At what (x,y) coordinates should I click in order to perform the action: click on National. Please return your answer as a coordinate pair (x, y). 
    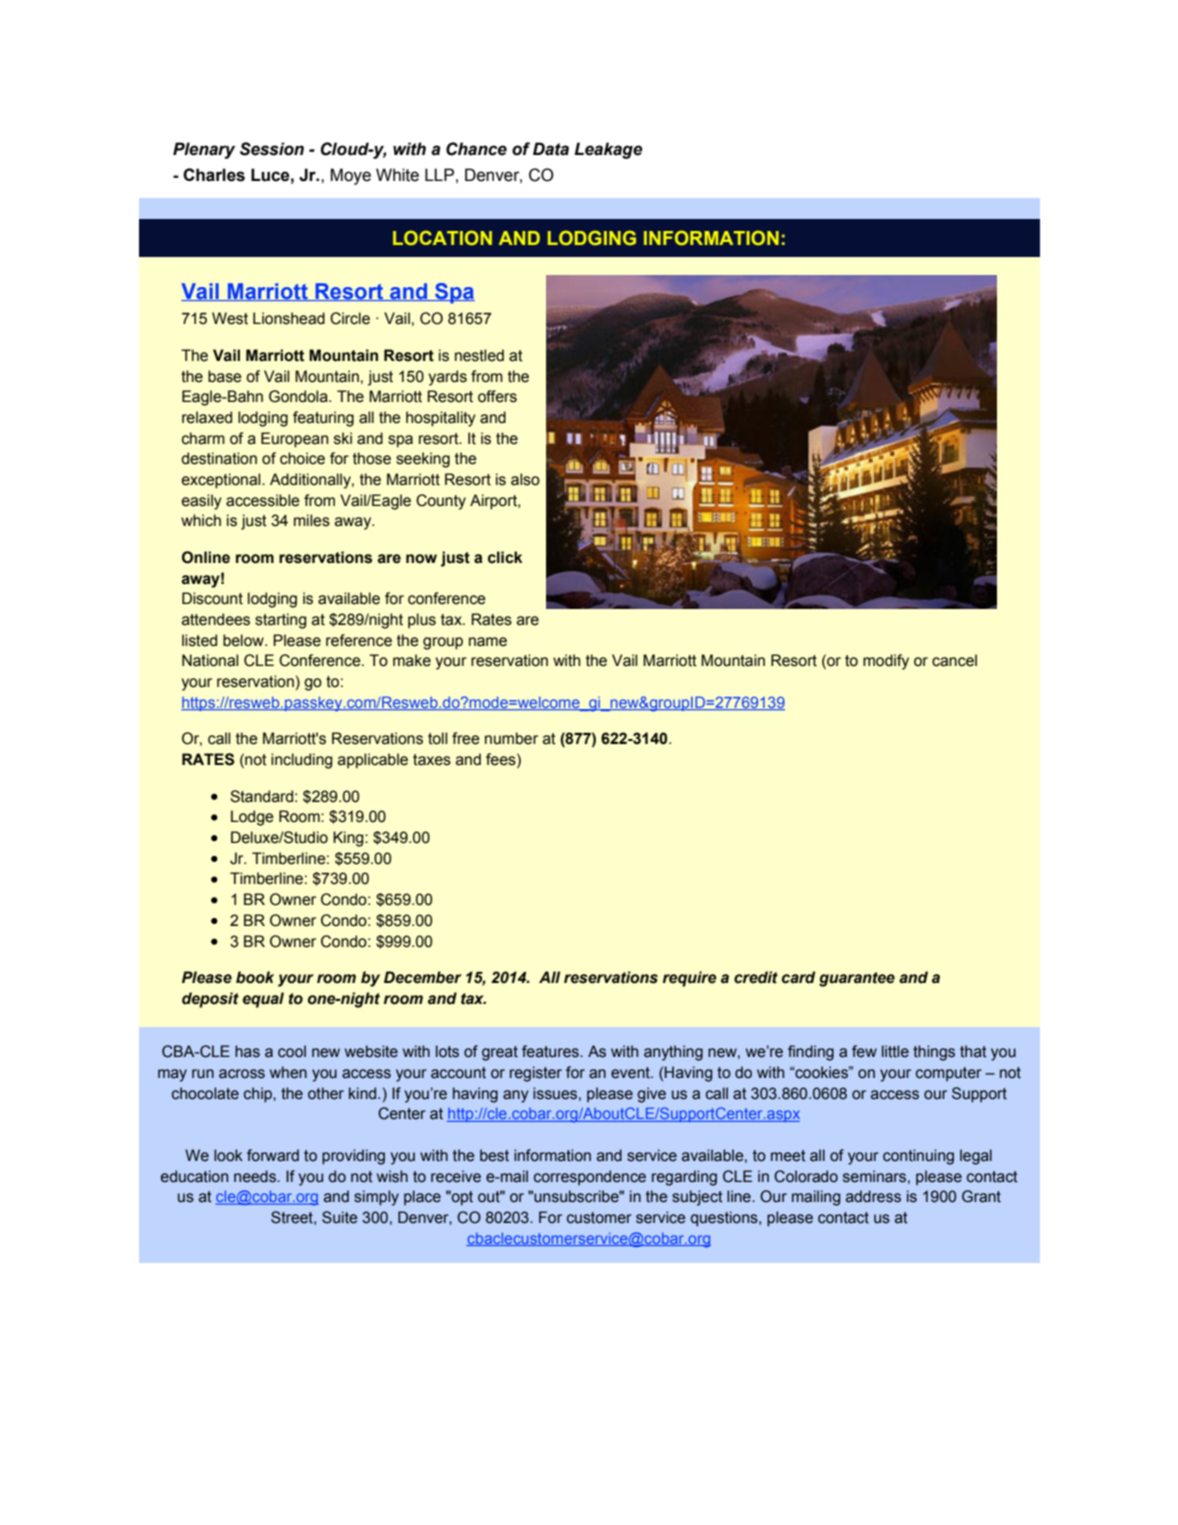
    Looking at the image, I should click on (210, 660).
